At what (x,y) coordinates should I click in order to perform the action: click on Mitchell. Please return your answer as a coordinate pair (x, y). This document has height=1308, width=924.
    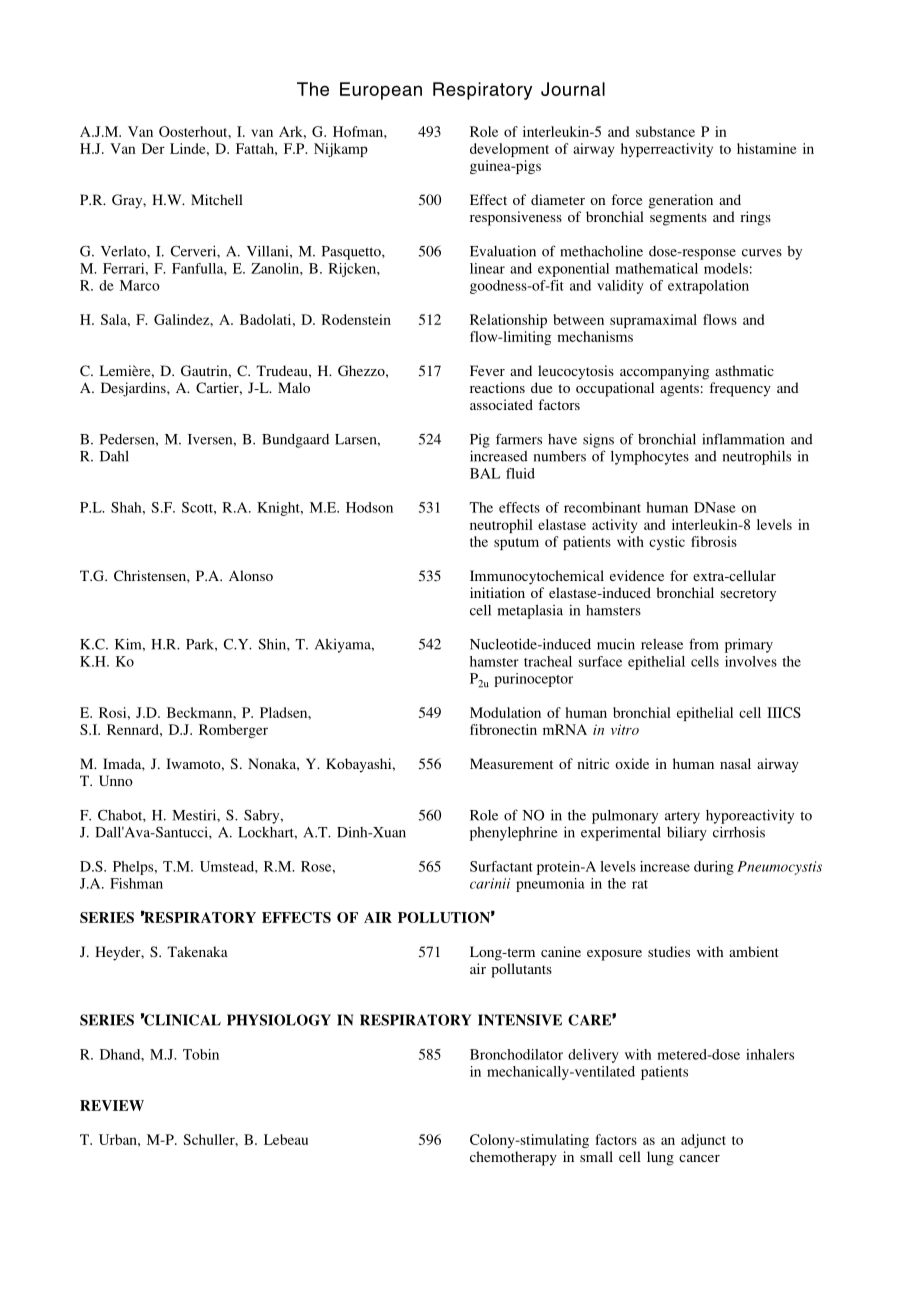
    Looking at the image, I should click on (217, 199).
